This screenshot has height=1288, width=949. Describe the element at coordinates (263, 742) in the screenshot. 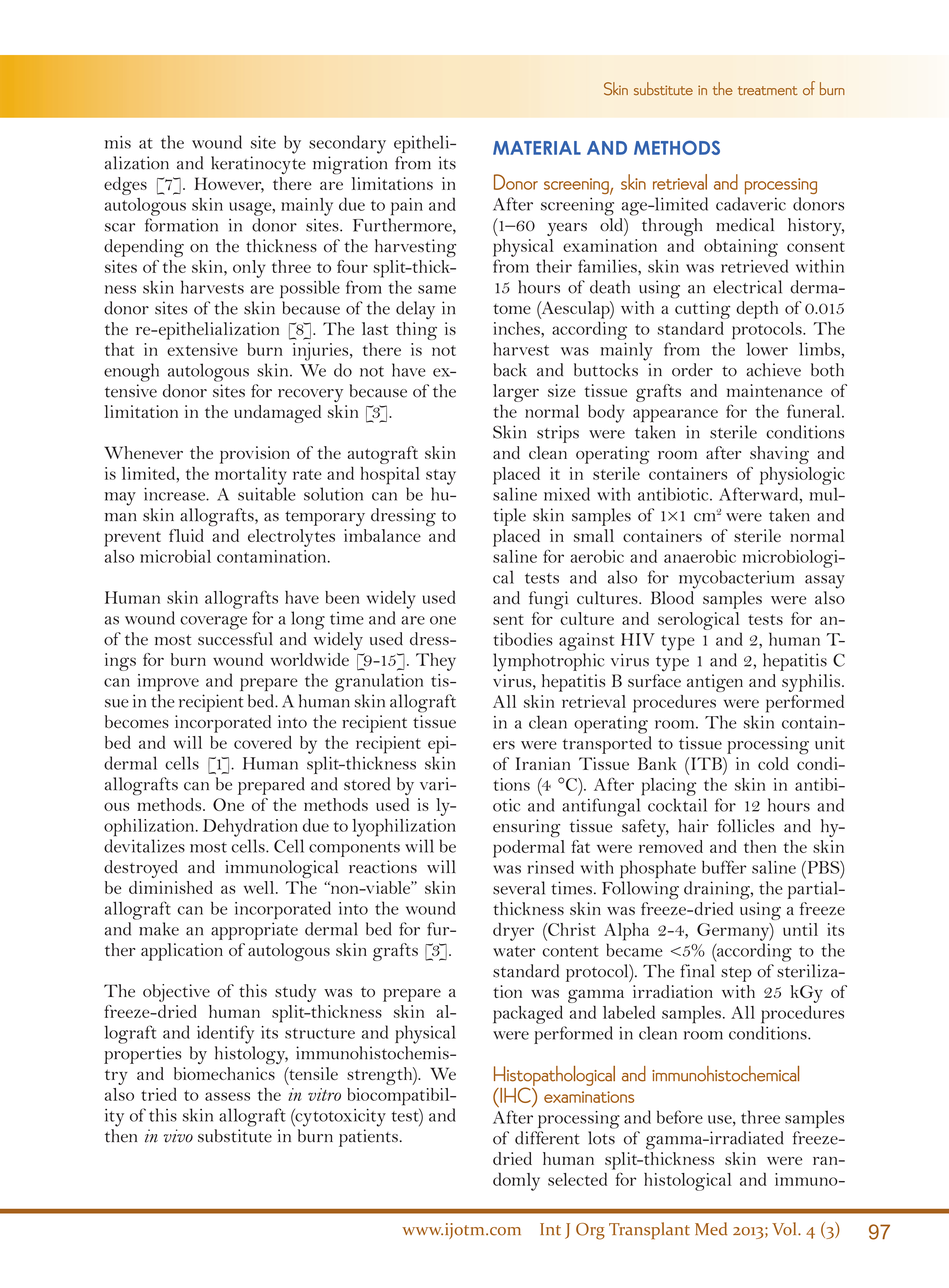

I see `covered` at that location.
